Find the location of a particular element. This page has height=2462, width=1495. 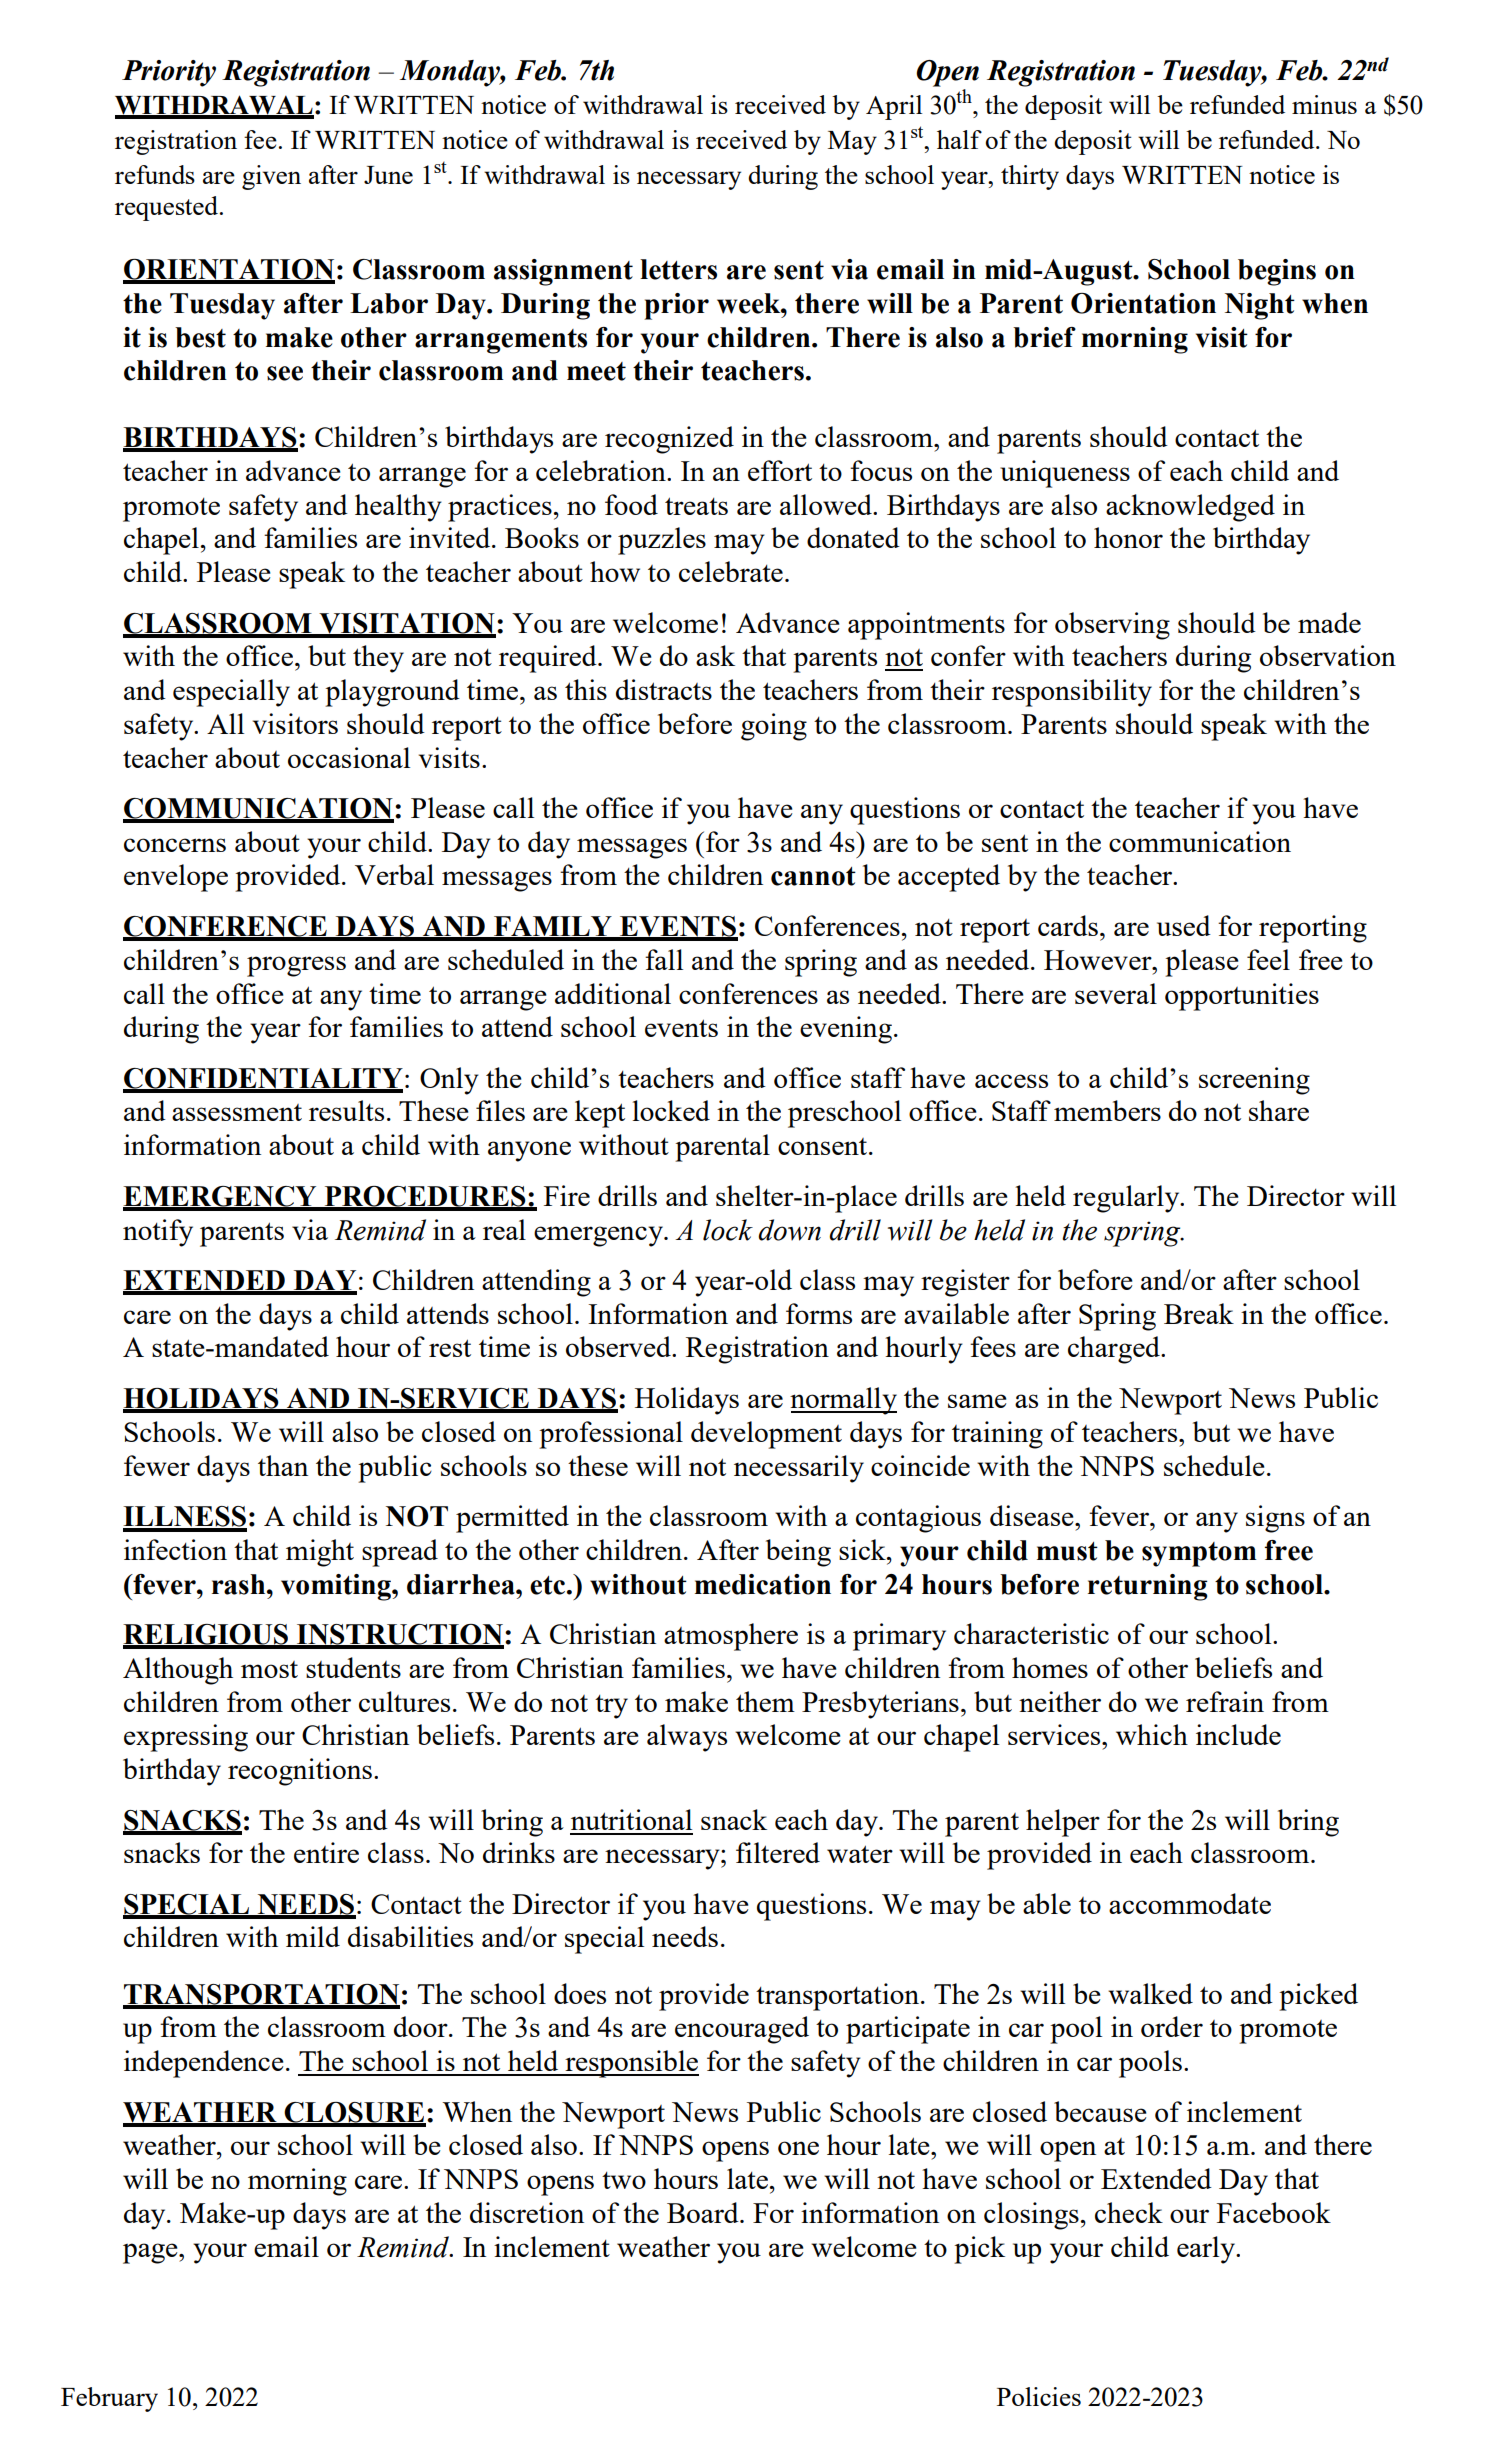

notify is located at coordinates (158, 1233).
